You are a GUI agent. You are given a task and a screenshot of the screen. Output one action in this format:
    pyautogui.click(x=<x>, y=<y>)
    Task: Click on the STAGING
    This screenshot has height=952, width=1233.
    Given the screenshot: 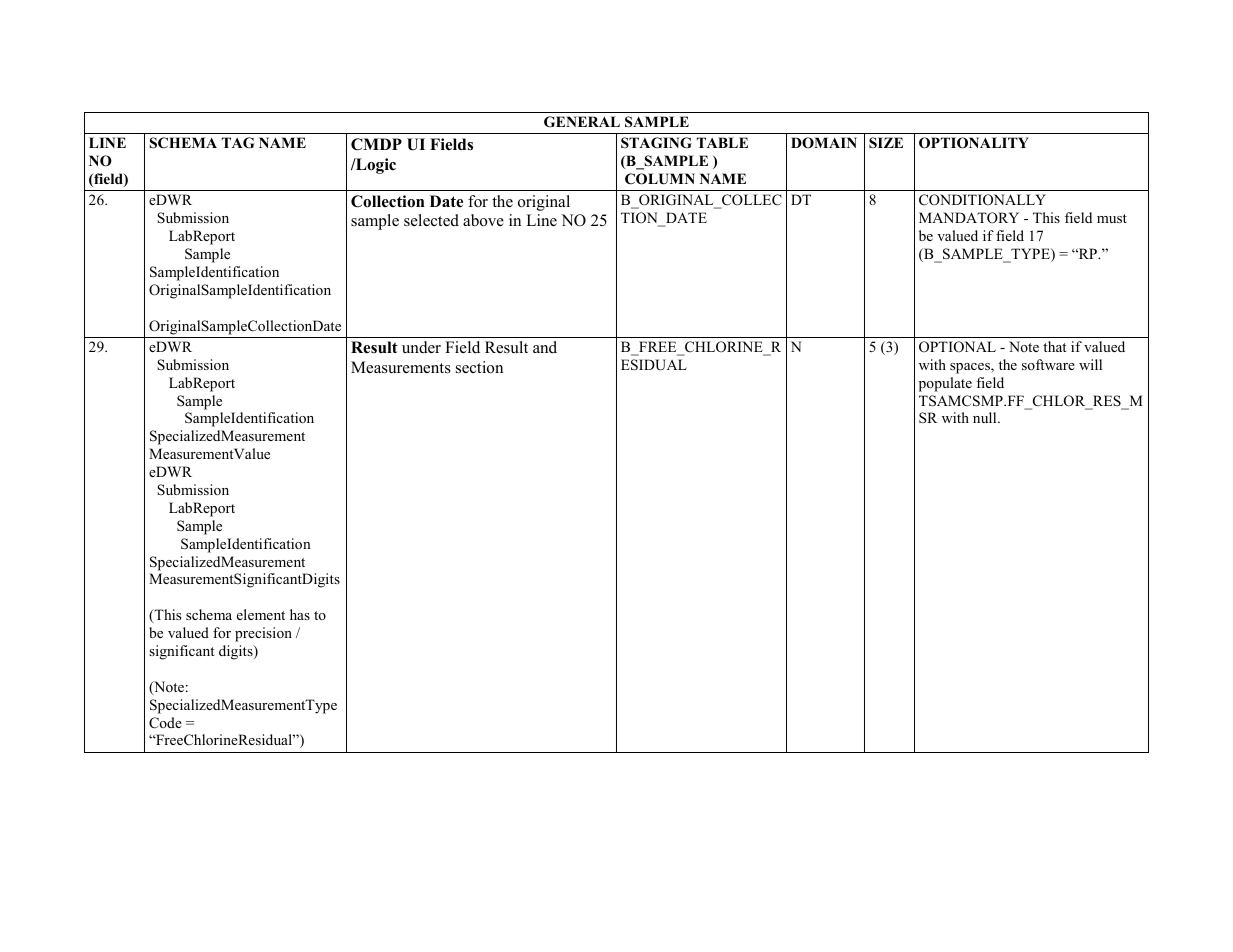 What is the action you would take?
    pyautogui.click(x=656, y=143)
